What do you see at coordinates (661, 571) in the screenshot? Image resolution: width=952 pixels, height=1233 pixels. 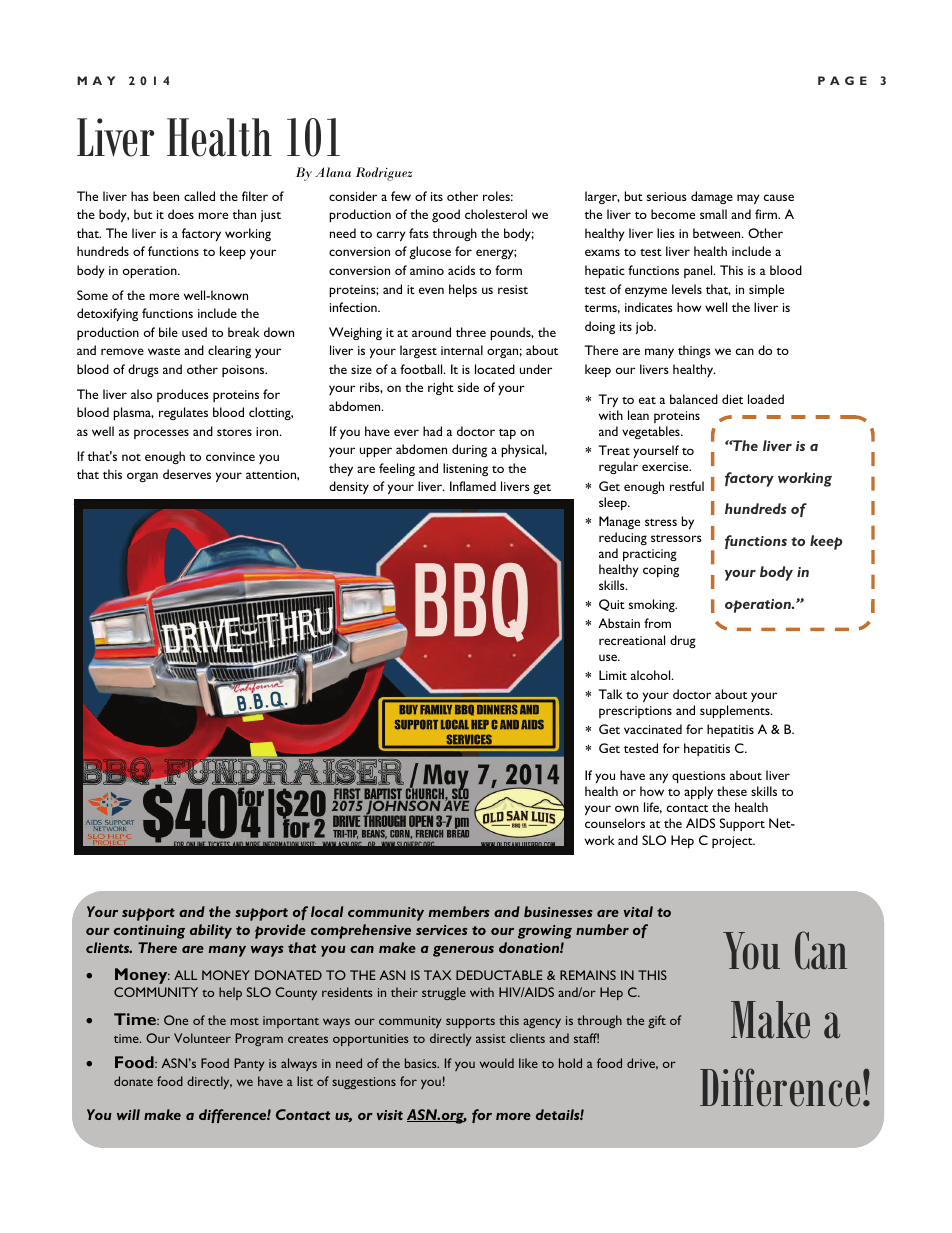 I see `coping` at bounding box center [661, 571].
